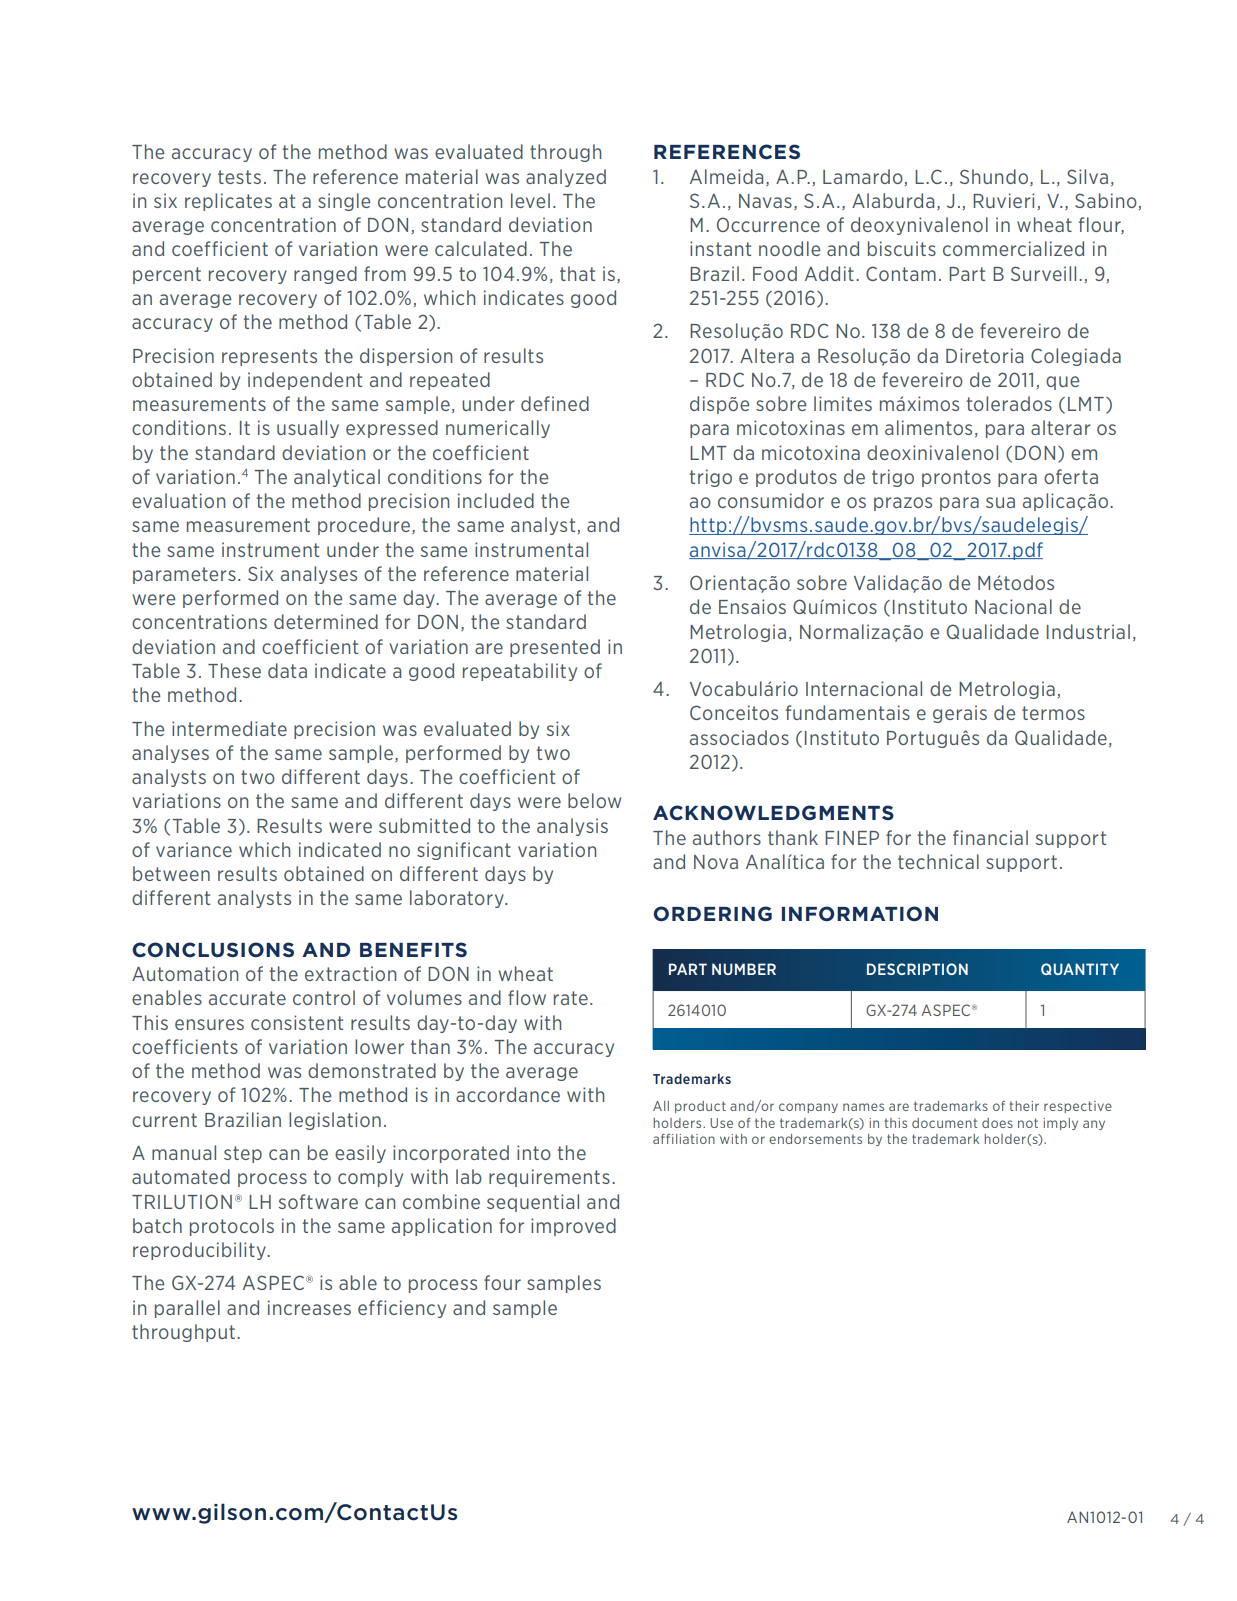  What do you see at coordinates (1013, 248) in the screenshot?
I see `commercialized` at bounding box center [1013, 248].
